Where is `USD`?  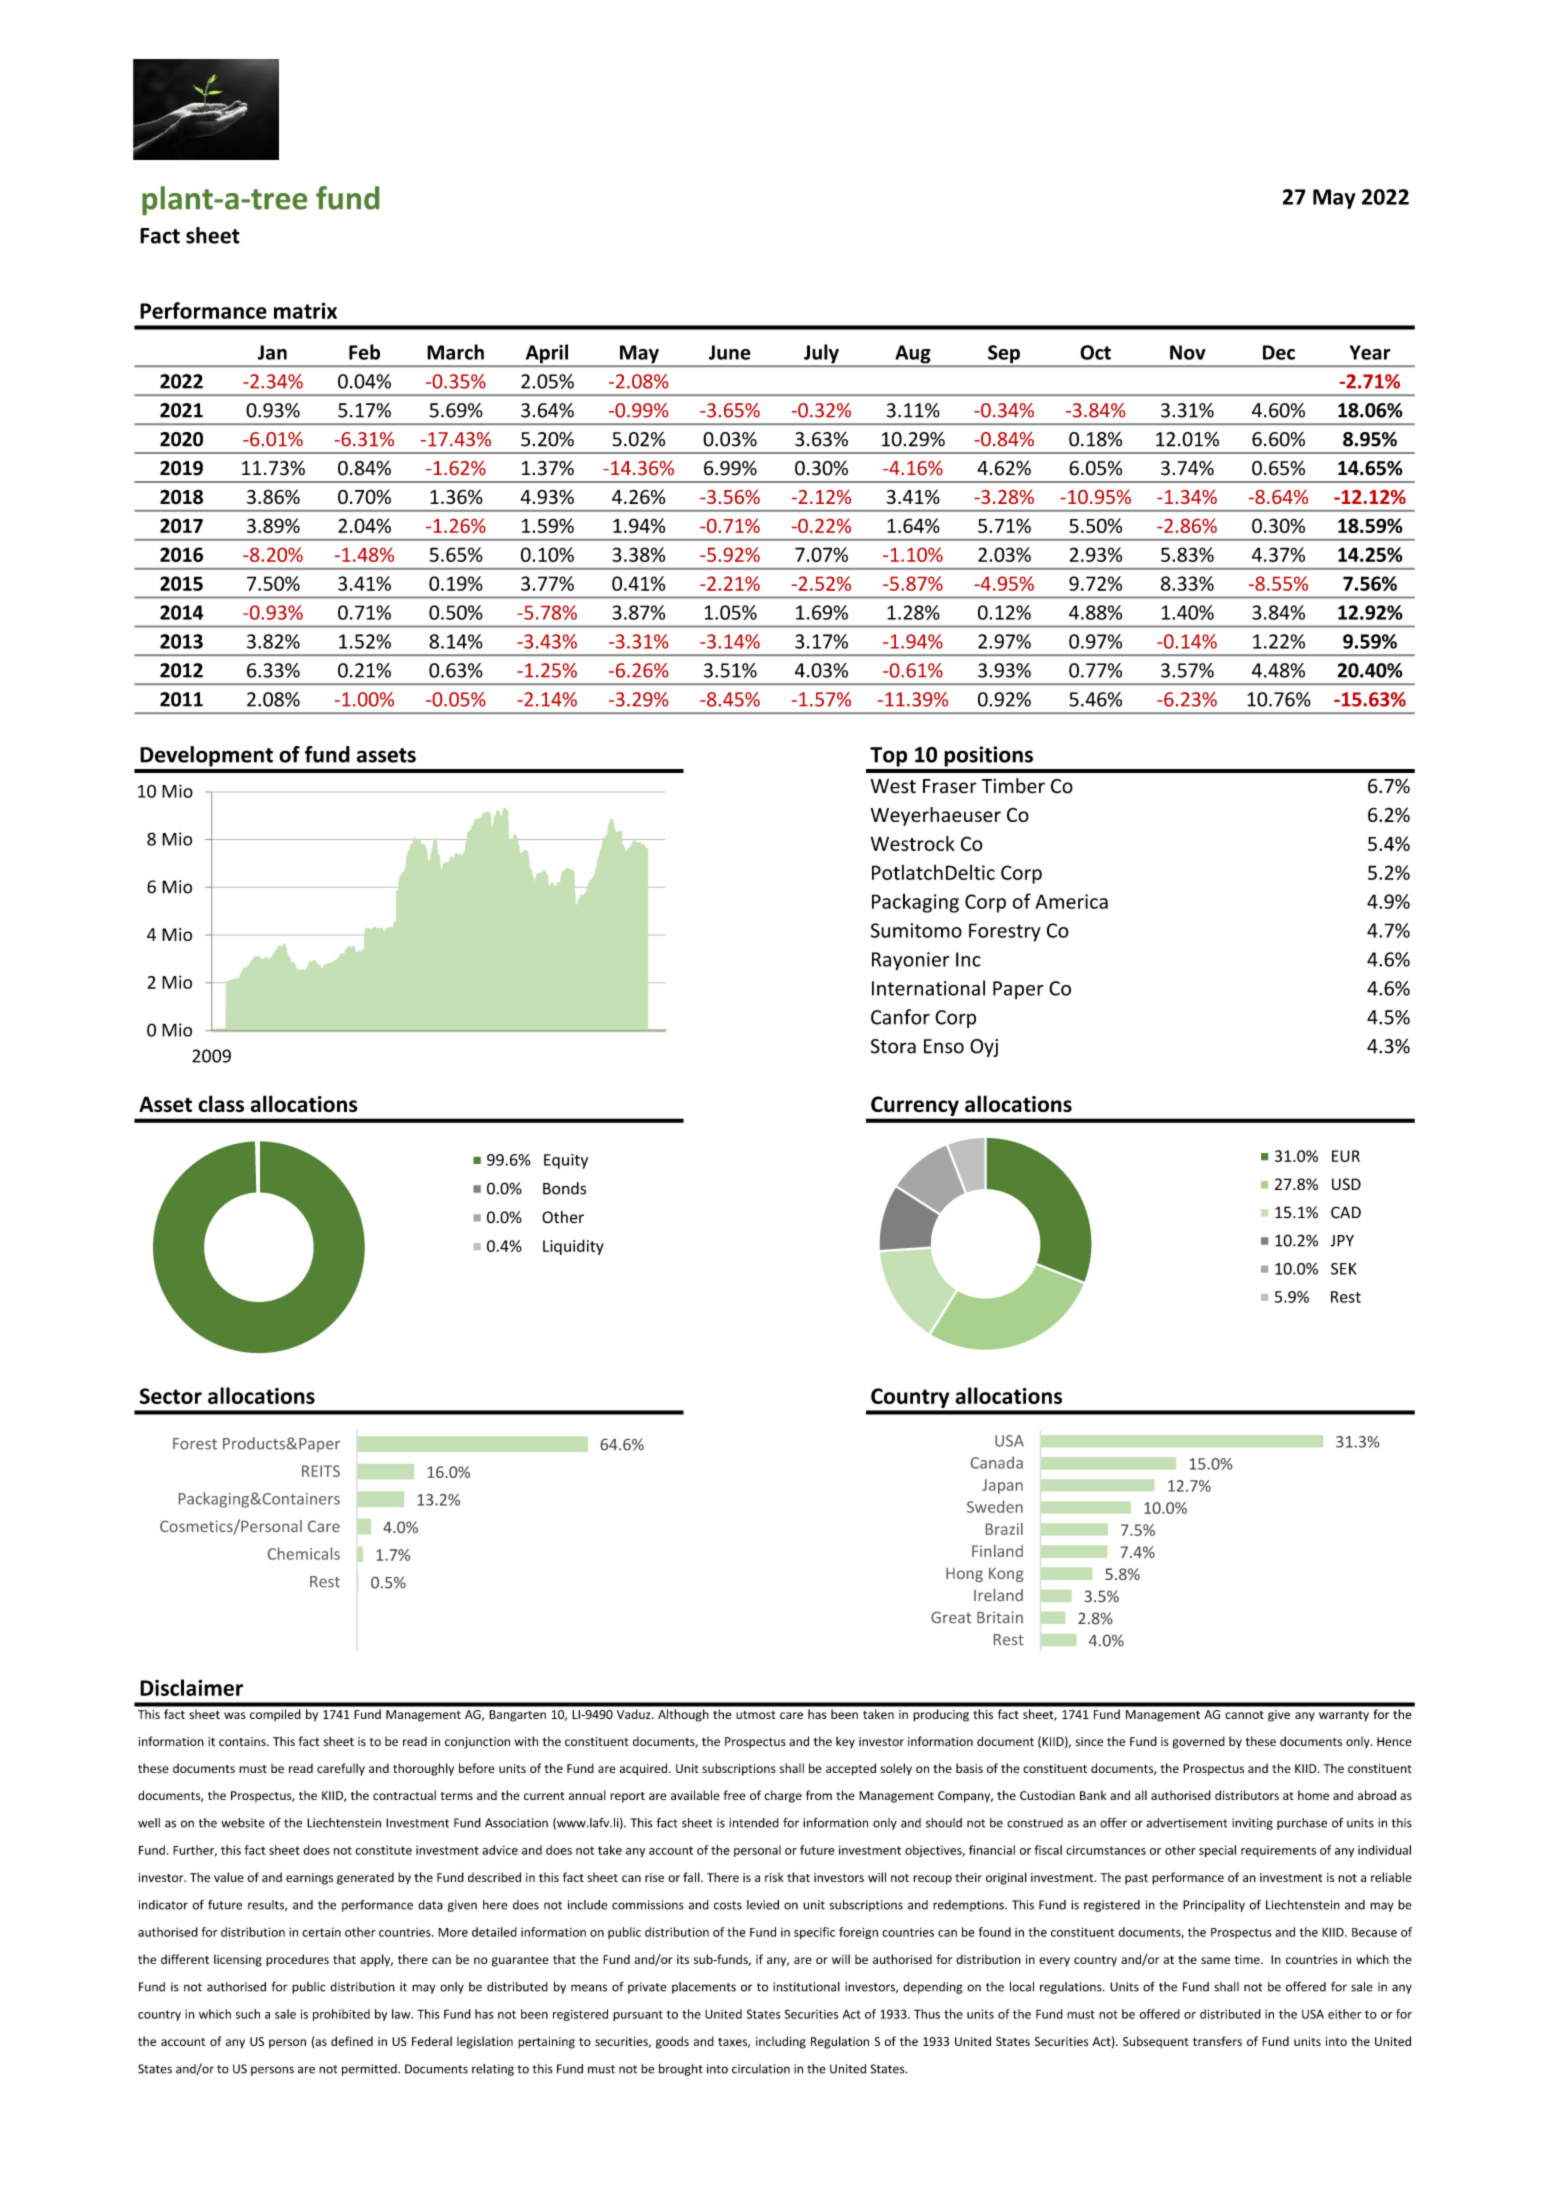 USD is located at coordinates (1346, 1184).
